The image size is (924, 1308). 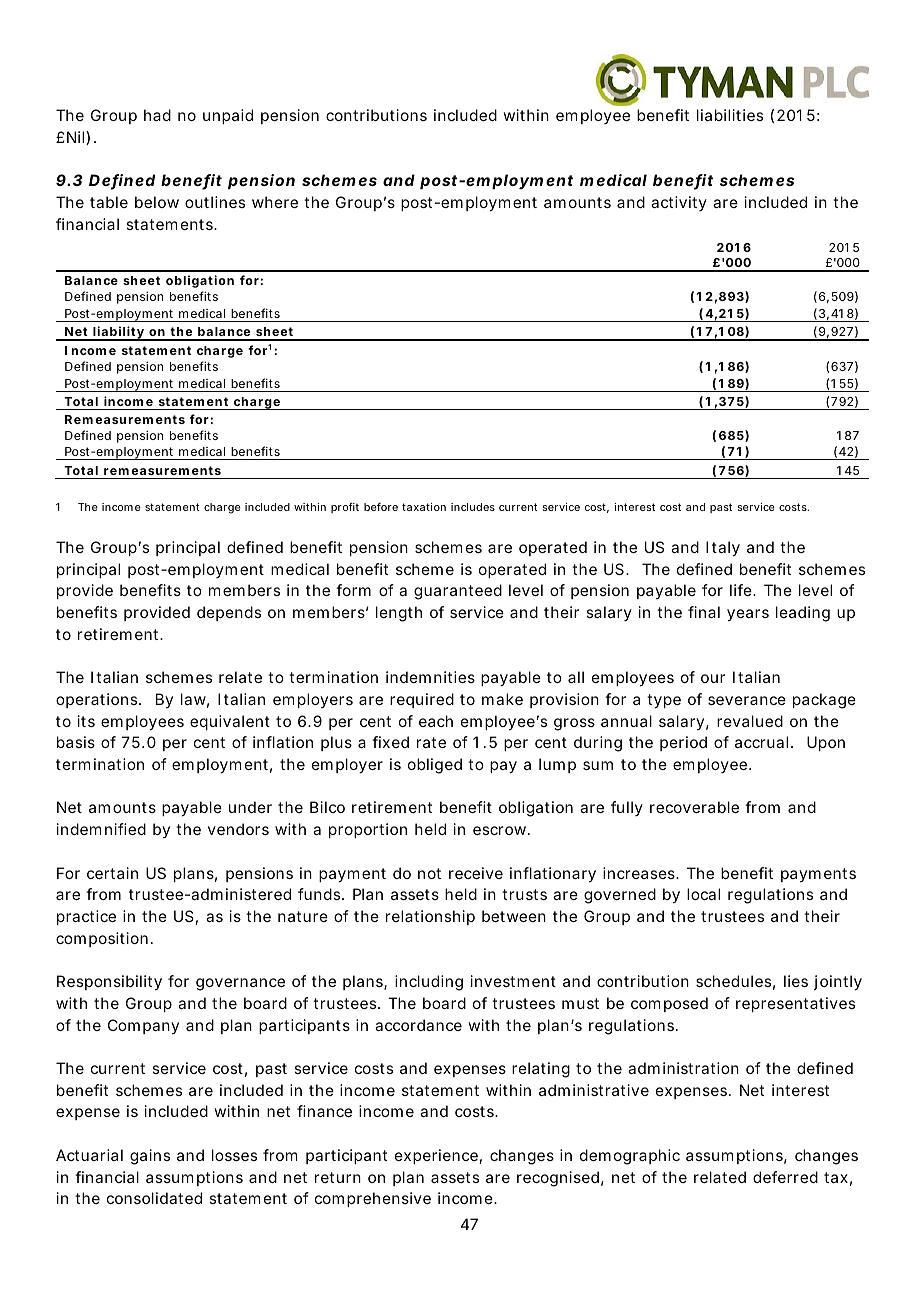 What do you see at coordinates (730, 115) in the screenshot?
I see `liabilities` at bounding box center [730, 115].
